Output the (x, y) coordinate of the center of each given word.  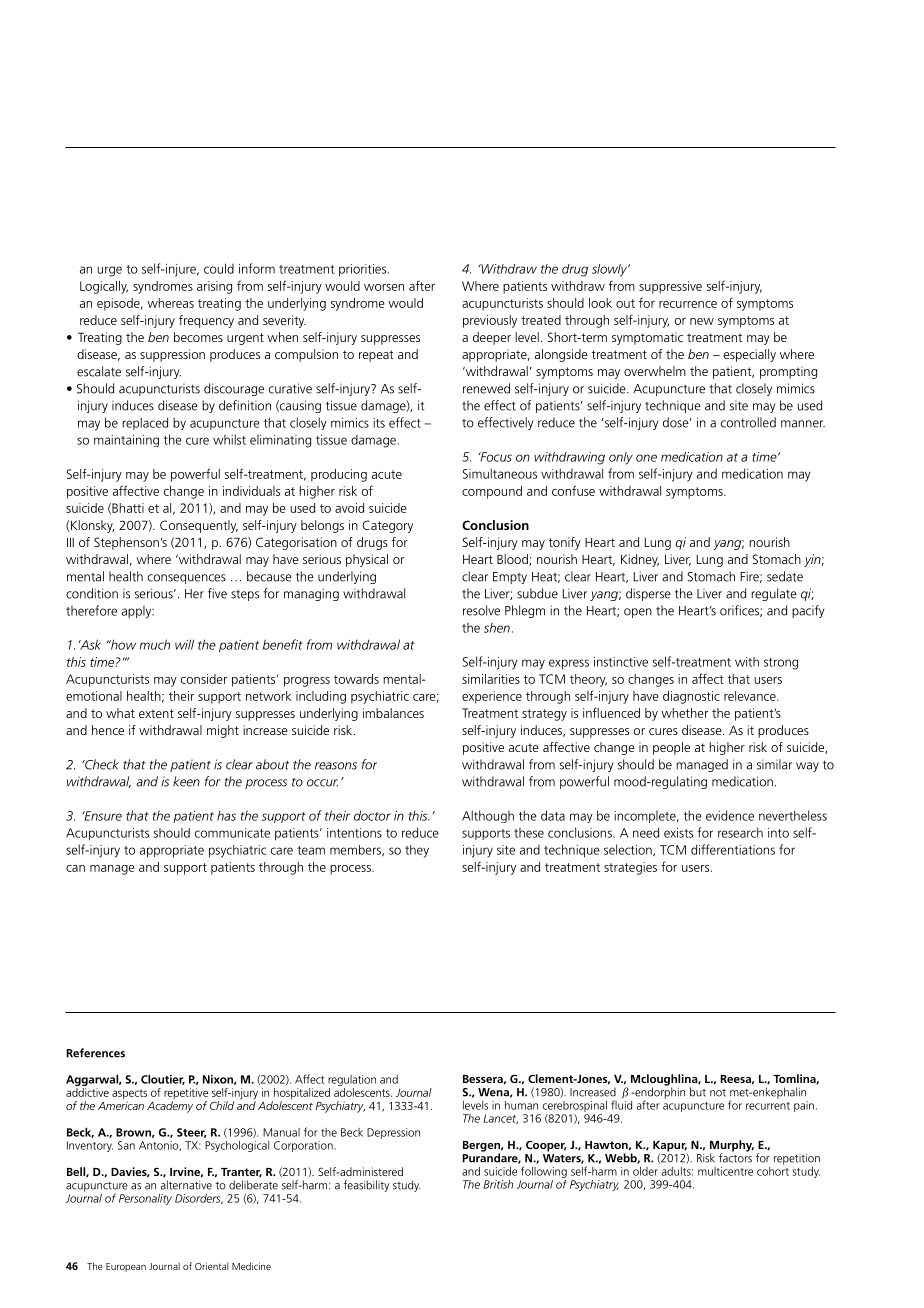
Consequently (199, 526)
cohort (773, 1170)
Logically (104, 287)
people (671, 748)
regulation (352, 1082)
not (718, 1093)
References (95, 1053)
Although (488, 816)
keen (186, 781)
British (498, 1184)
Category (387, 526)
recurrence (688, 304)
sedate (785, 576)
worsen (384, 287)
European (126, 1267)
